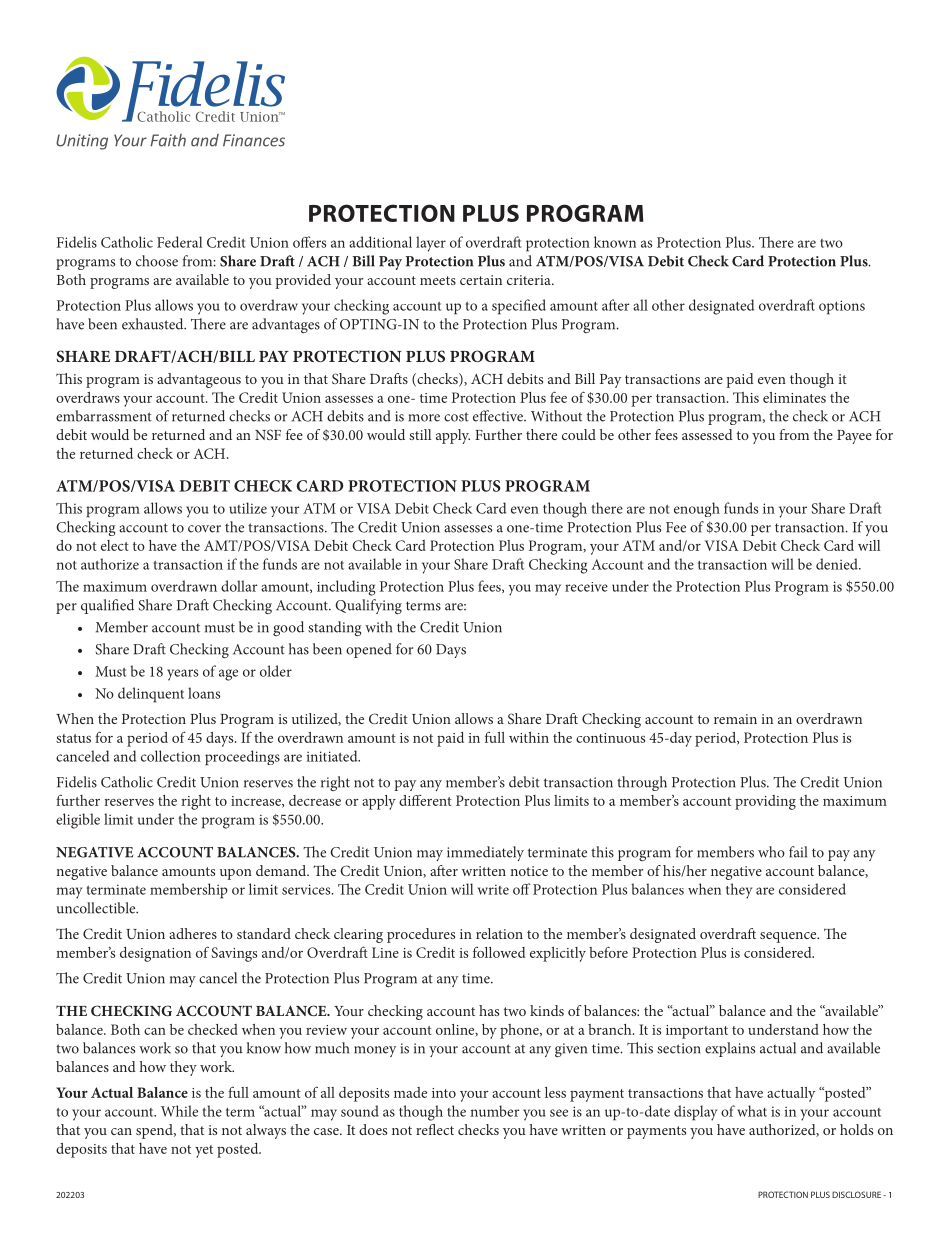 Image resolution: width=952 pixels, height=1233 pixels. Describe the element at coordinates (157, 261) in the image. I see `choose` at that location.
